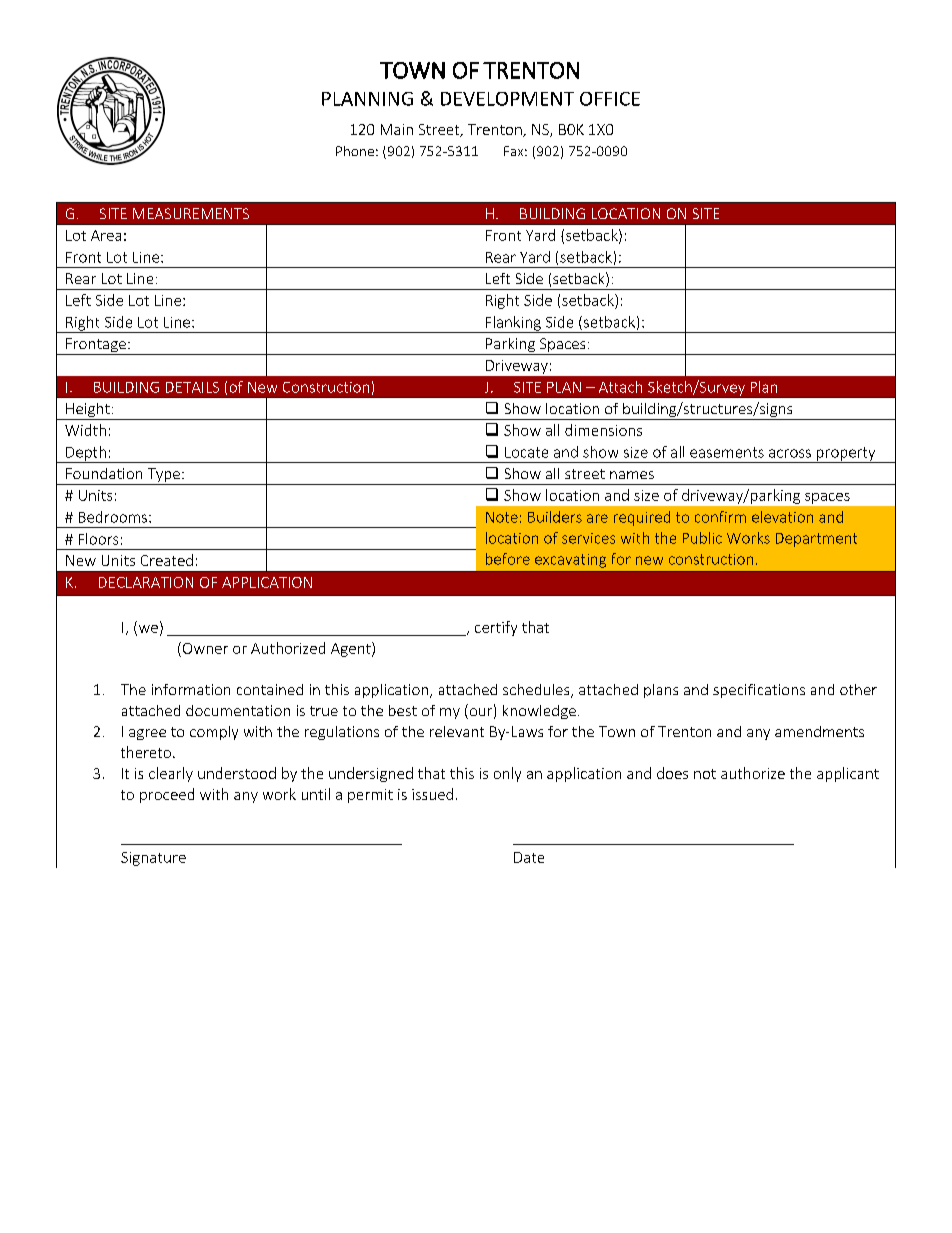 The image size is (952, 1233). What do you see at coordinates (603, 430) in the screenshot?
I see `dimensions` at bounding box center [603, 430].
